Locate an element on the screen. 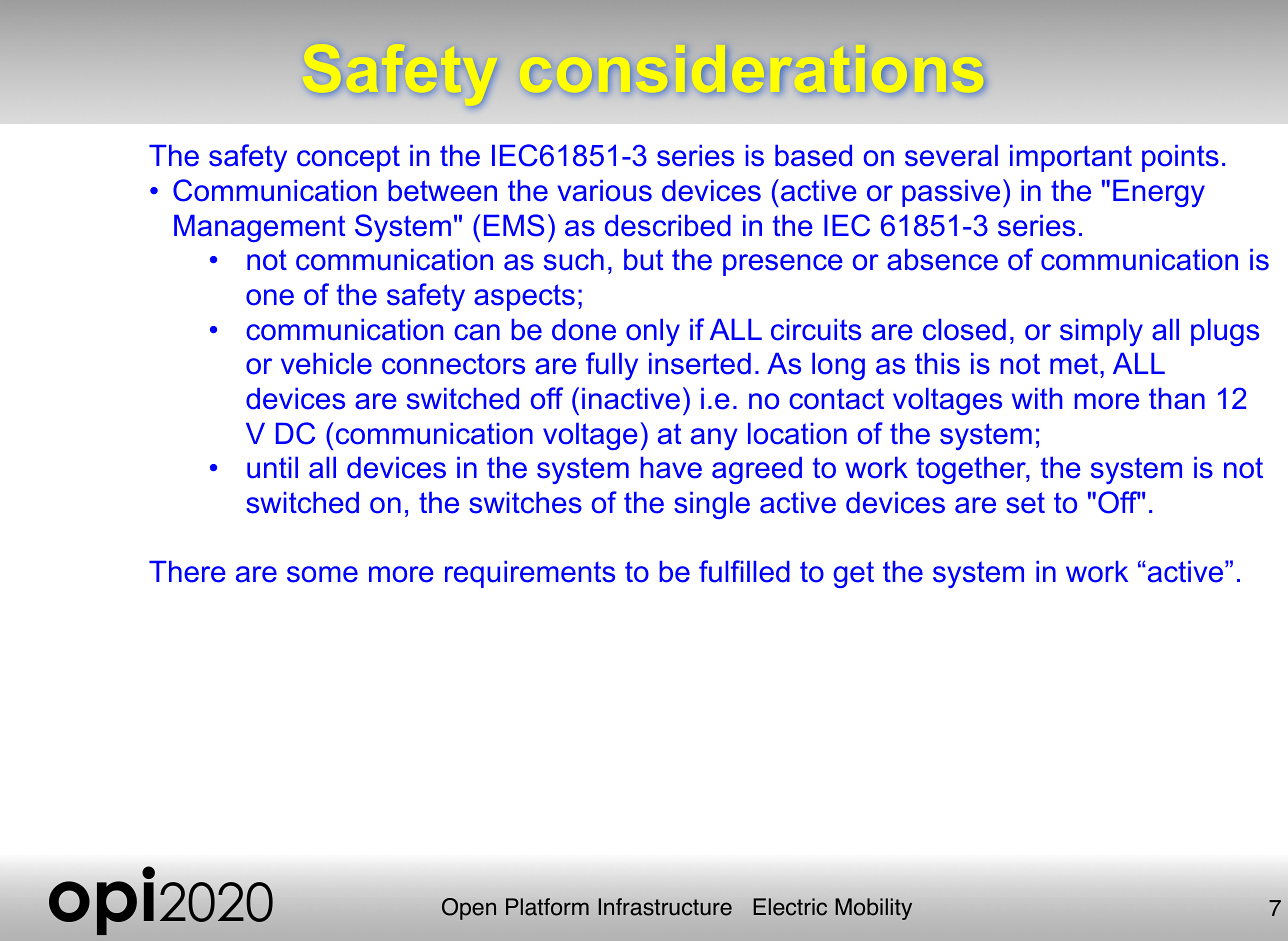 The image size is (1288, 941). important is located at coordinates (1071, 158).
